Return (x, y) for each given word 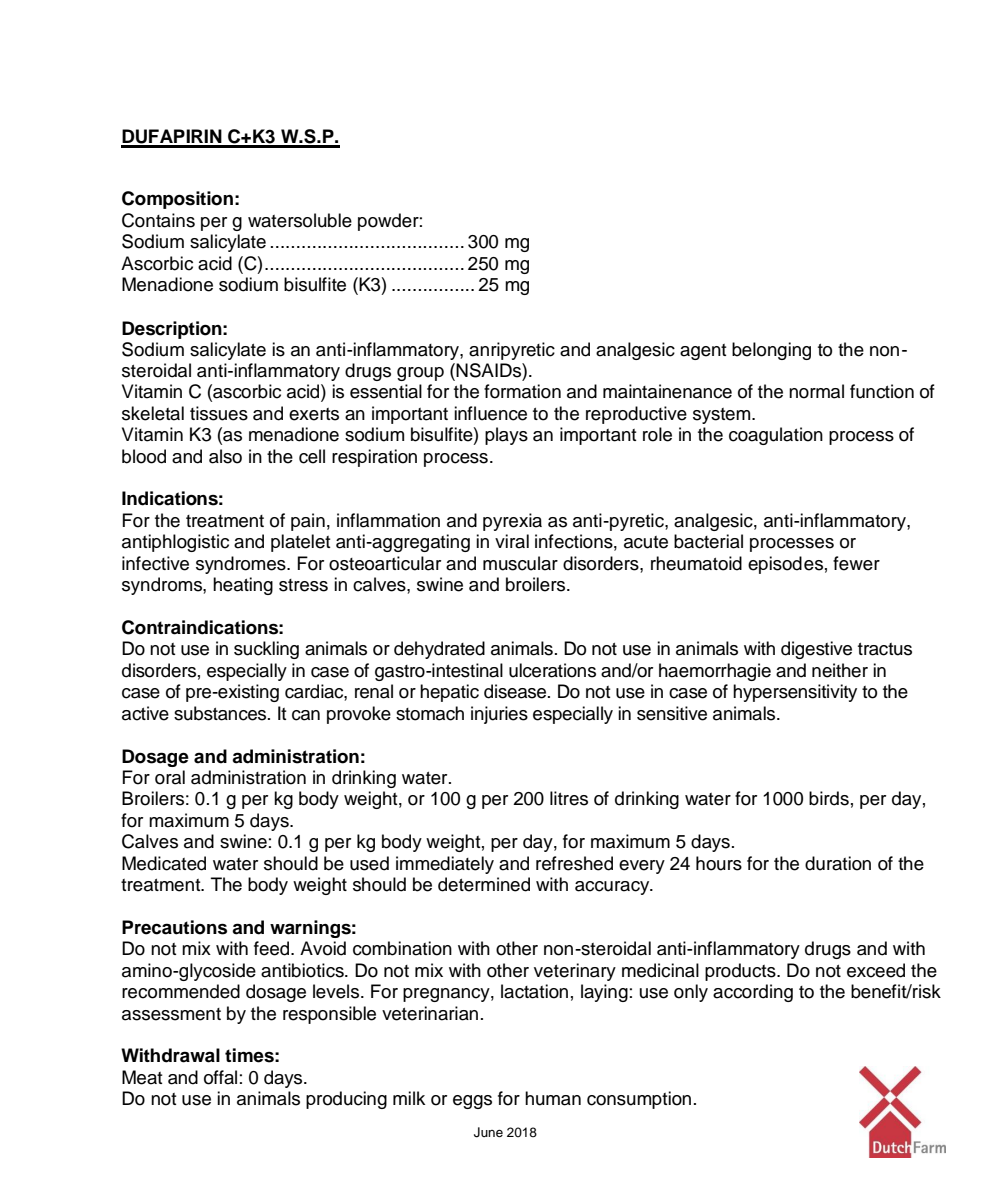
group (420, 374)
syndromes (242, 565)
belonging (771, 351)
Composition (177, 200)
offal (220, 1077)
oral (170, 777)
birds (829, 798)
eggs (472, 1102)
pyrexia (512, 522)
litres (569, 798)
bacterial (708, 541)
